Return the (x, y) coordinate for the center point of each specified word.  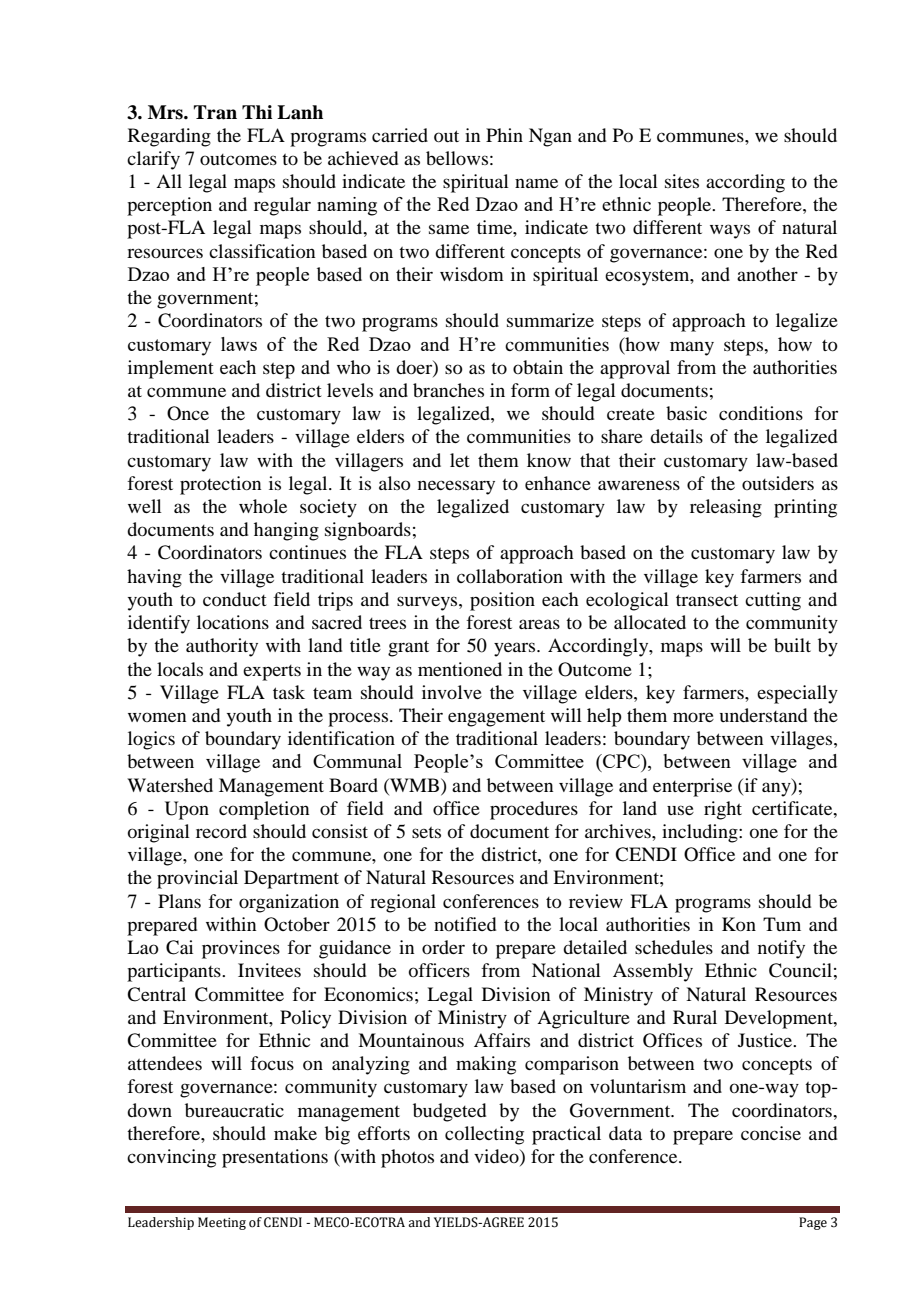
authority (222, 647)
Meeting (222, 1223)
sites (682, 181)
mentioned (460, 669)
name (536, 183)
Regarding (169, 137)
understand (763, 715)
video (497, 1157)
